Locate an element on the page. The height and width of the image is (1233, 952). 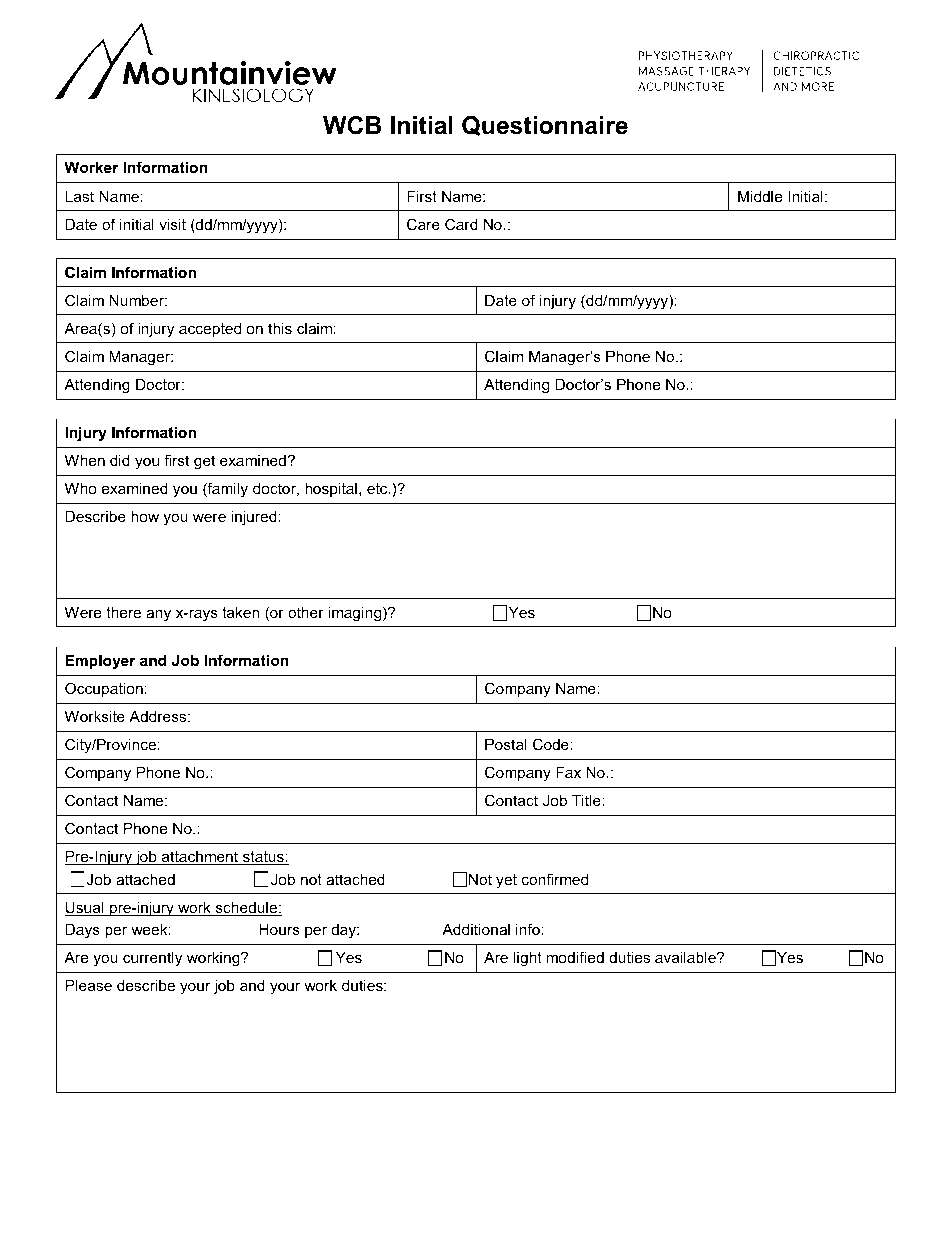
Last is located at coordinates (79, 196).
